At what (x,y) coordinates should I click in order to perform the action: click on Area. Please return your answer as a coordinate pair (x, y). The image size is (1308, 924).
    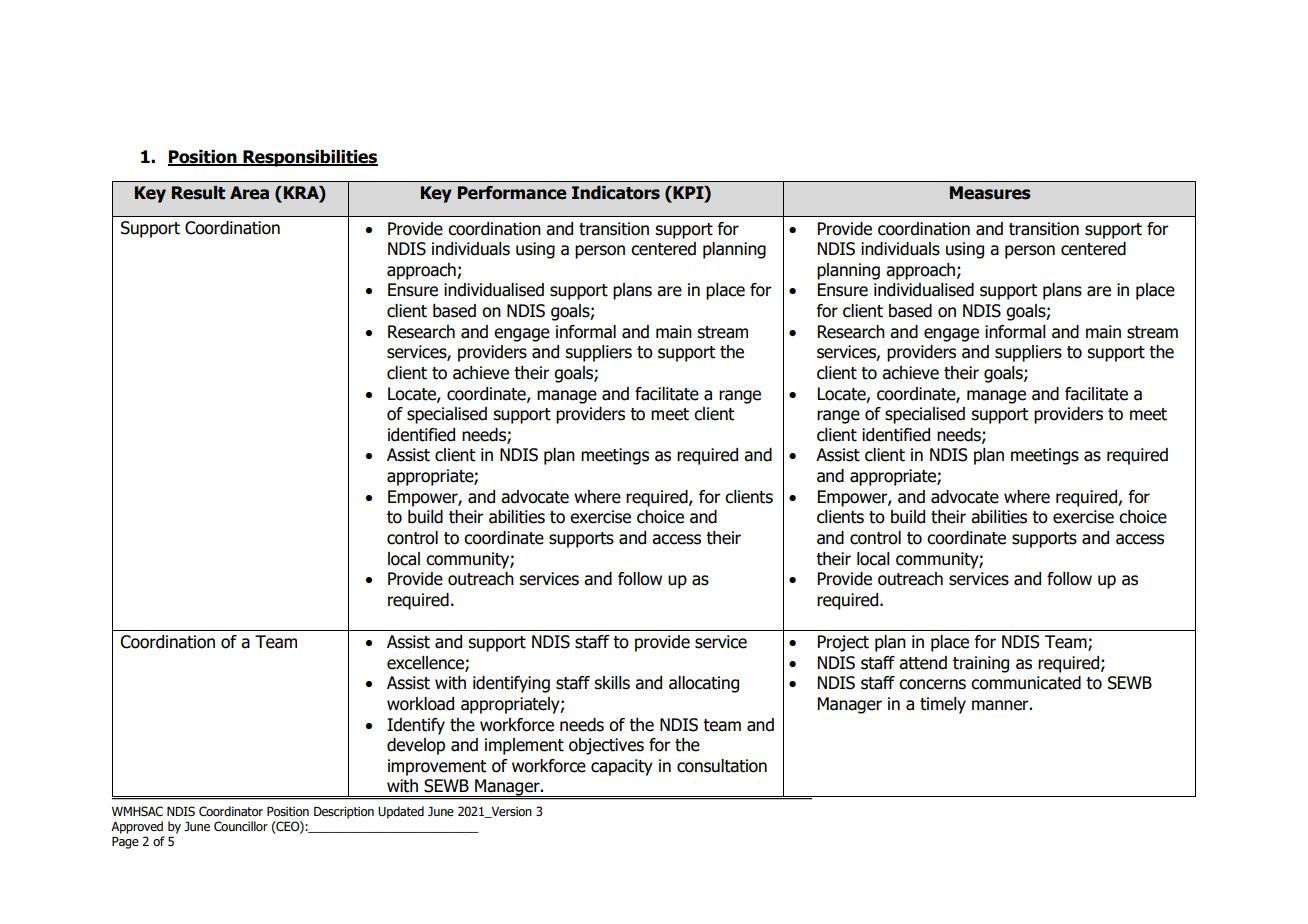
    Looking at the image, I should click on (249, 193).
